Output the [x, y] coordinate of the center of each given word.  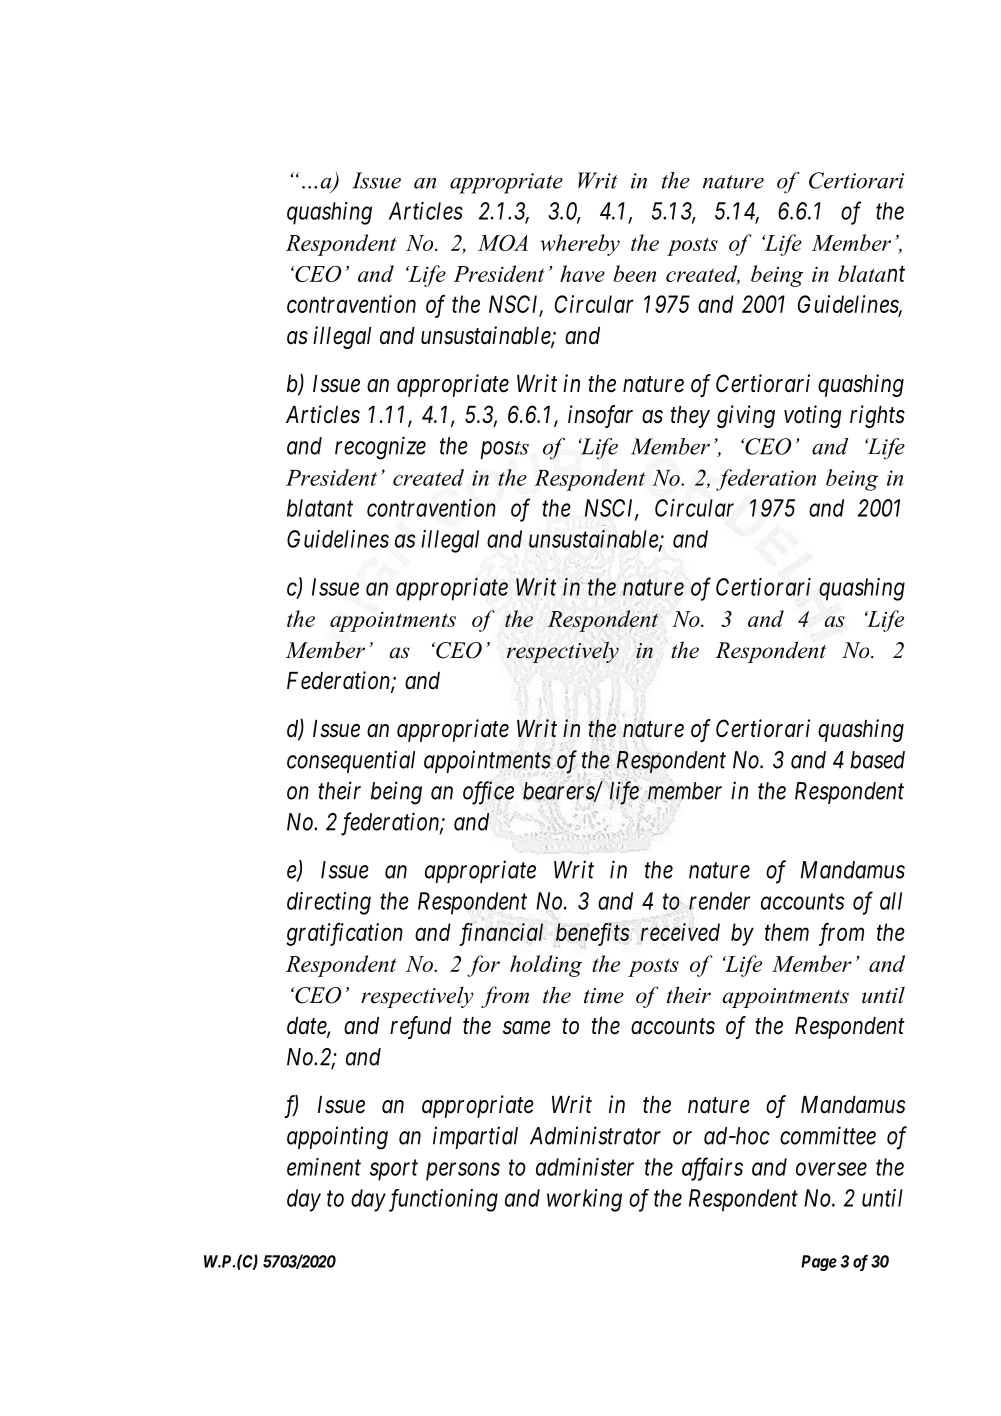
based [877, 760]
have [582, 273]
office [488, 793]
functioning [441, 1200]
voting [813, 416]
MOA [503, 242]
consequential [351, 761]
